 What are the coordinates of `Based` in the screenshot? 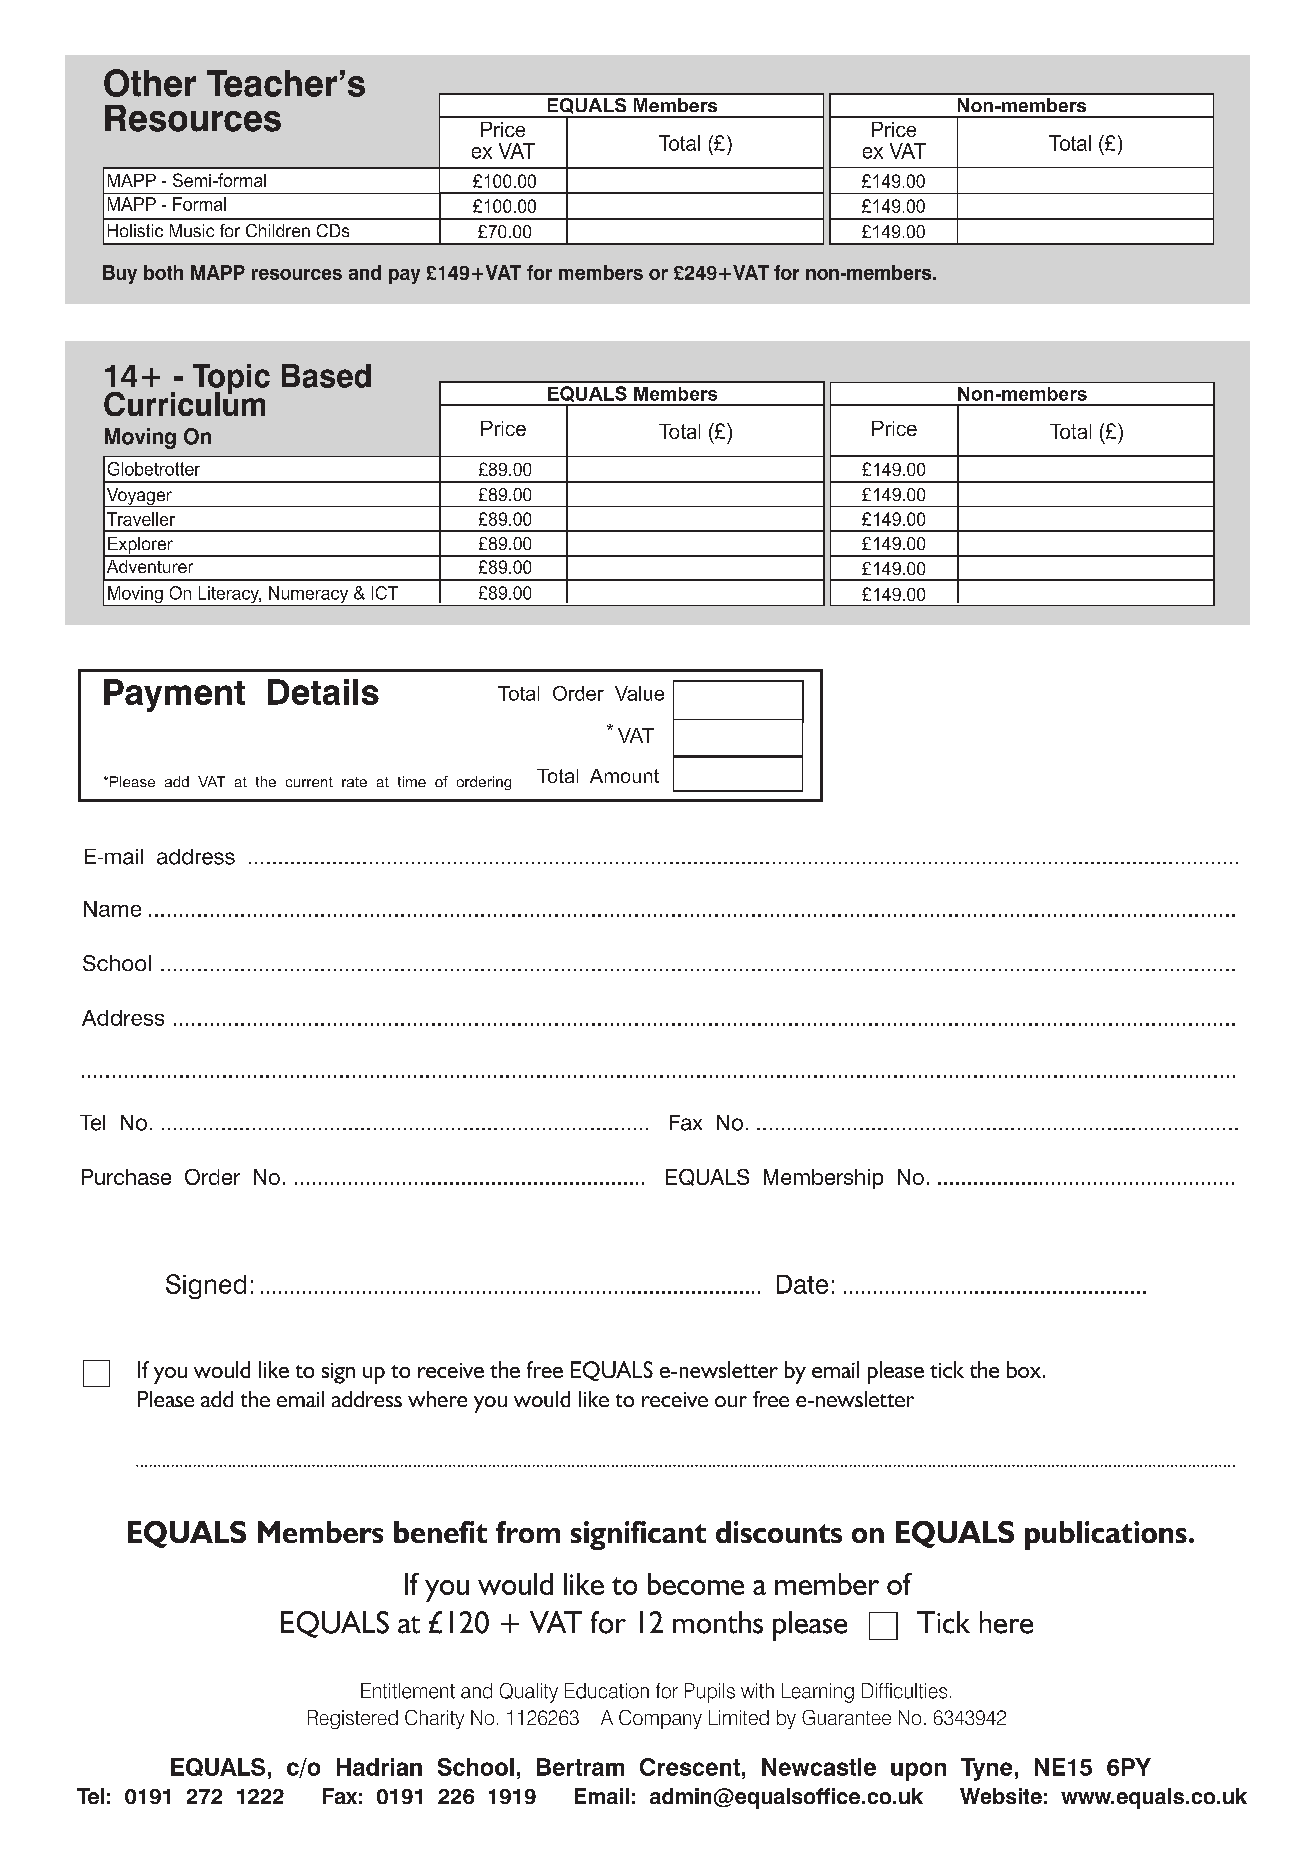 It's located at (326, 376).
